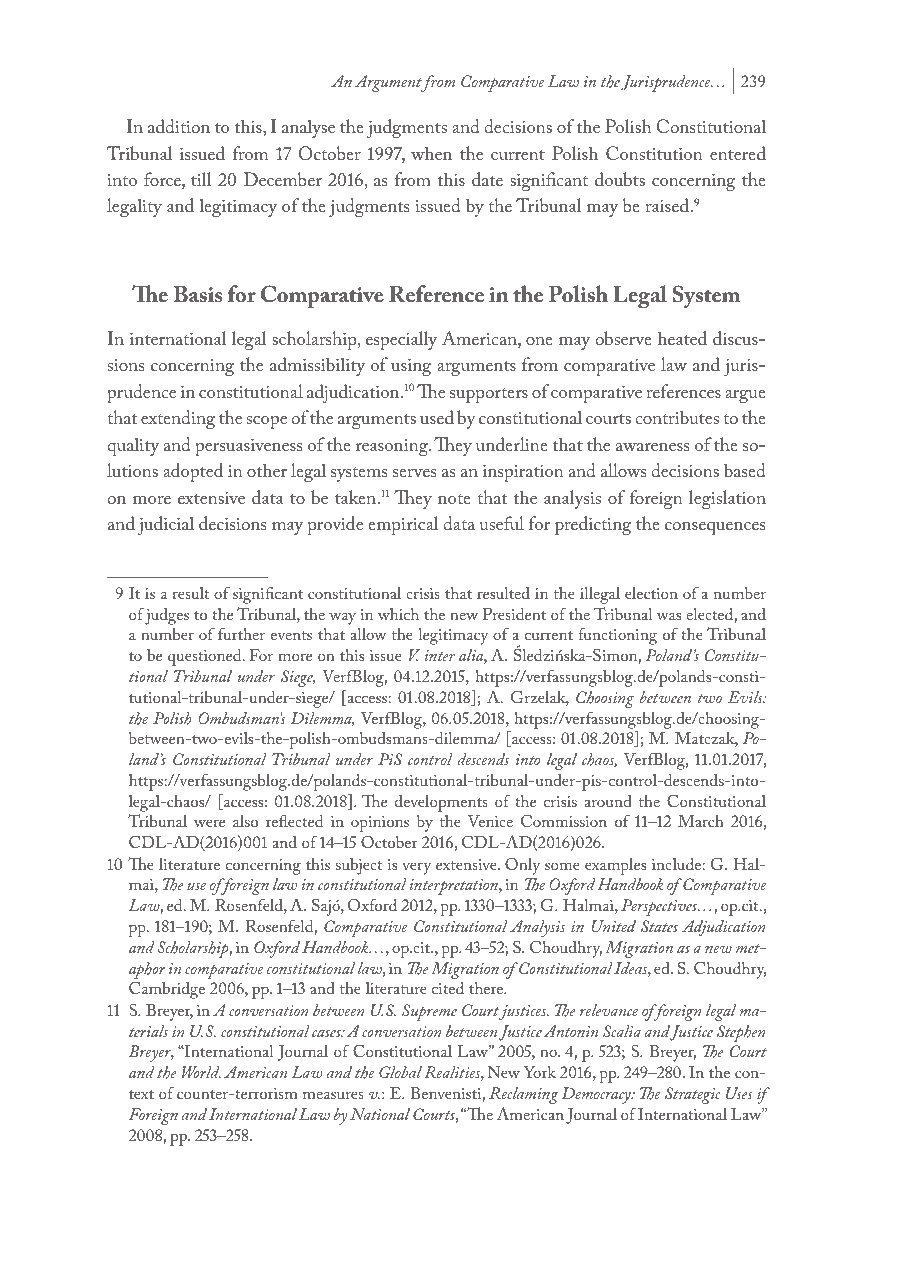 The image size is (900, 1275). What do you see at coordinates (677, 417) in the document?
I see `contributes` at bounding box center [677, 417].
